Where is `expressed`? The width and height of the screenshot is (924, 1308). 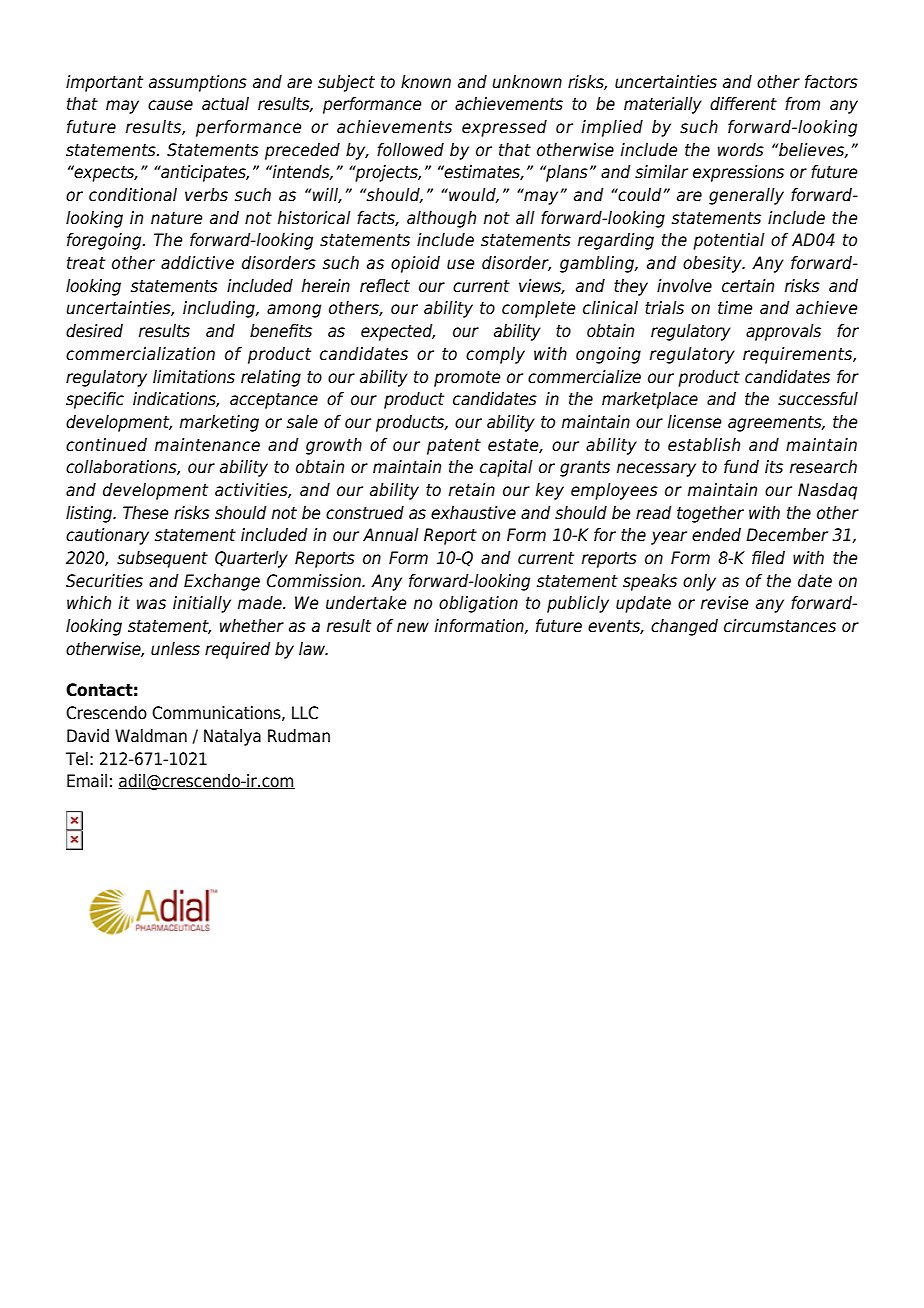 expressed is located at coordinates (504, 128).
